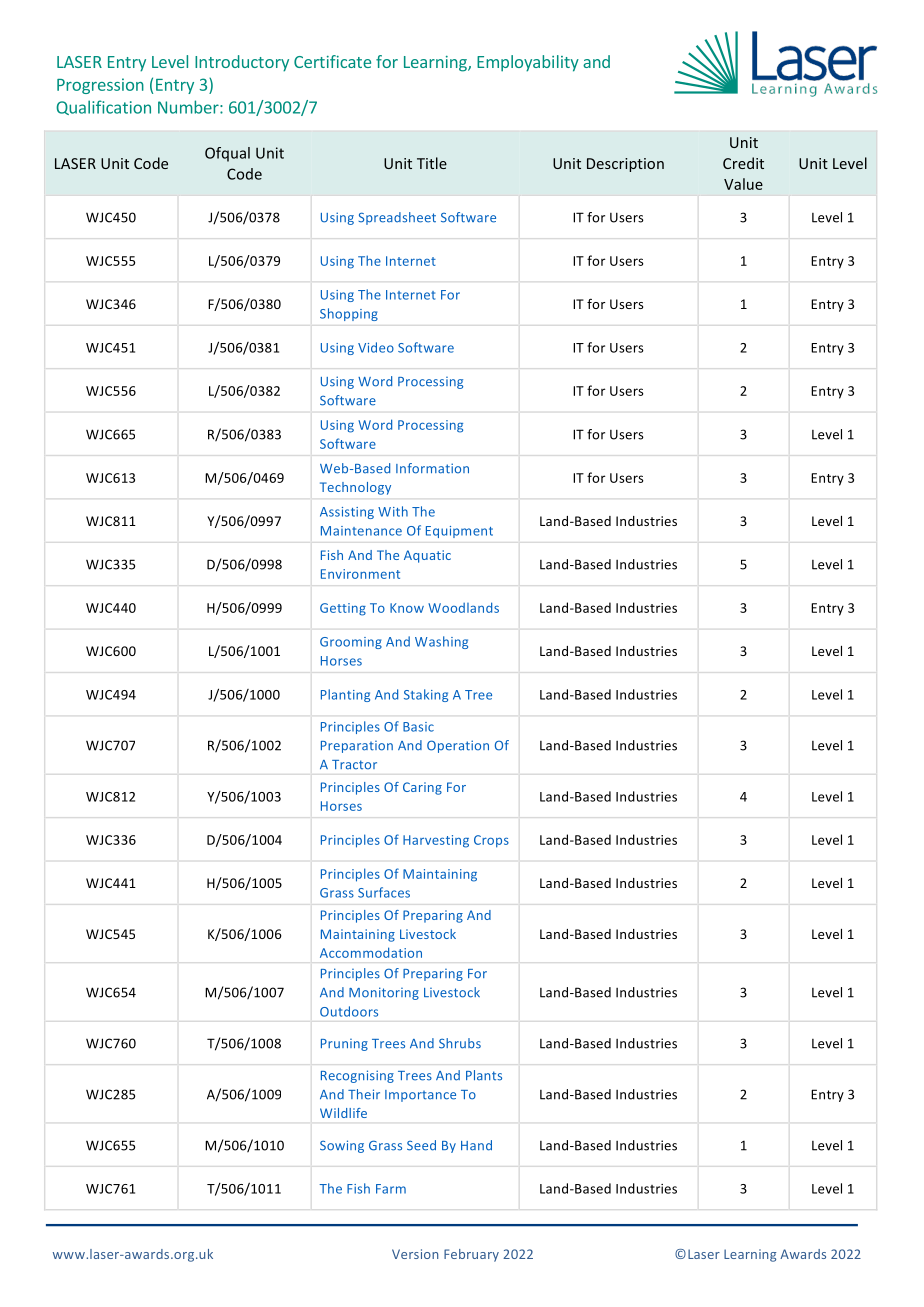  What do you see at coordinates (471, 1255) in the screenshot?
I see `February` at bounding box center [471, 1255].
